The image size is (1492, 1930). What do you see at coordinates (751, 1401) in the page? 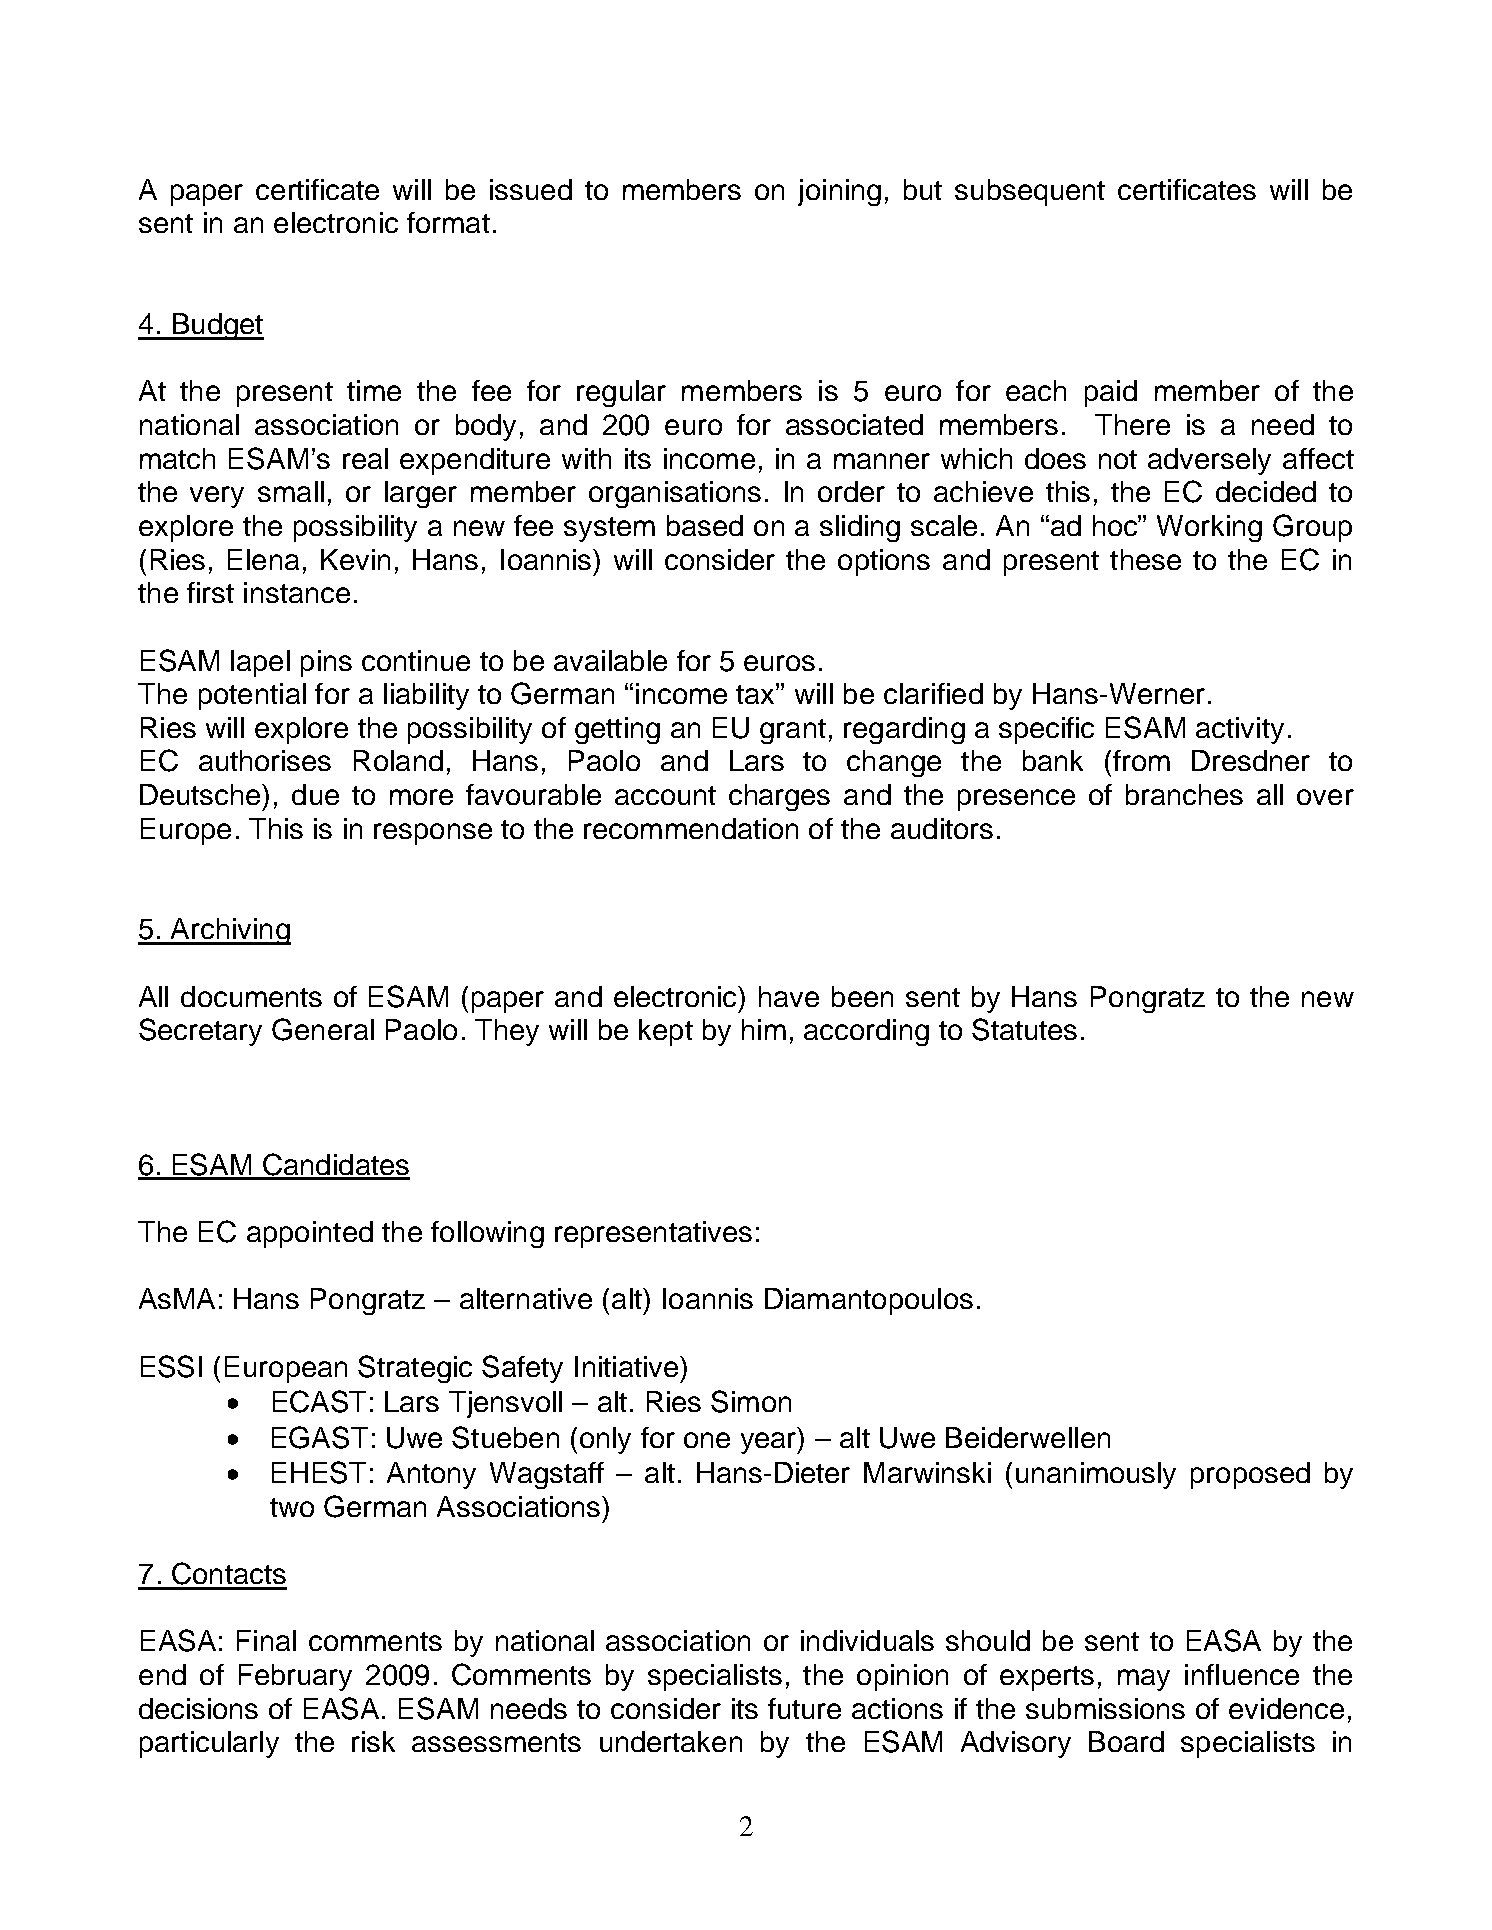
I see `Simon` at bounding box center [751, 1401].
